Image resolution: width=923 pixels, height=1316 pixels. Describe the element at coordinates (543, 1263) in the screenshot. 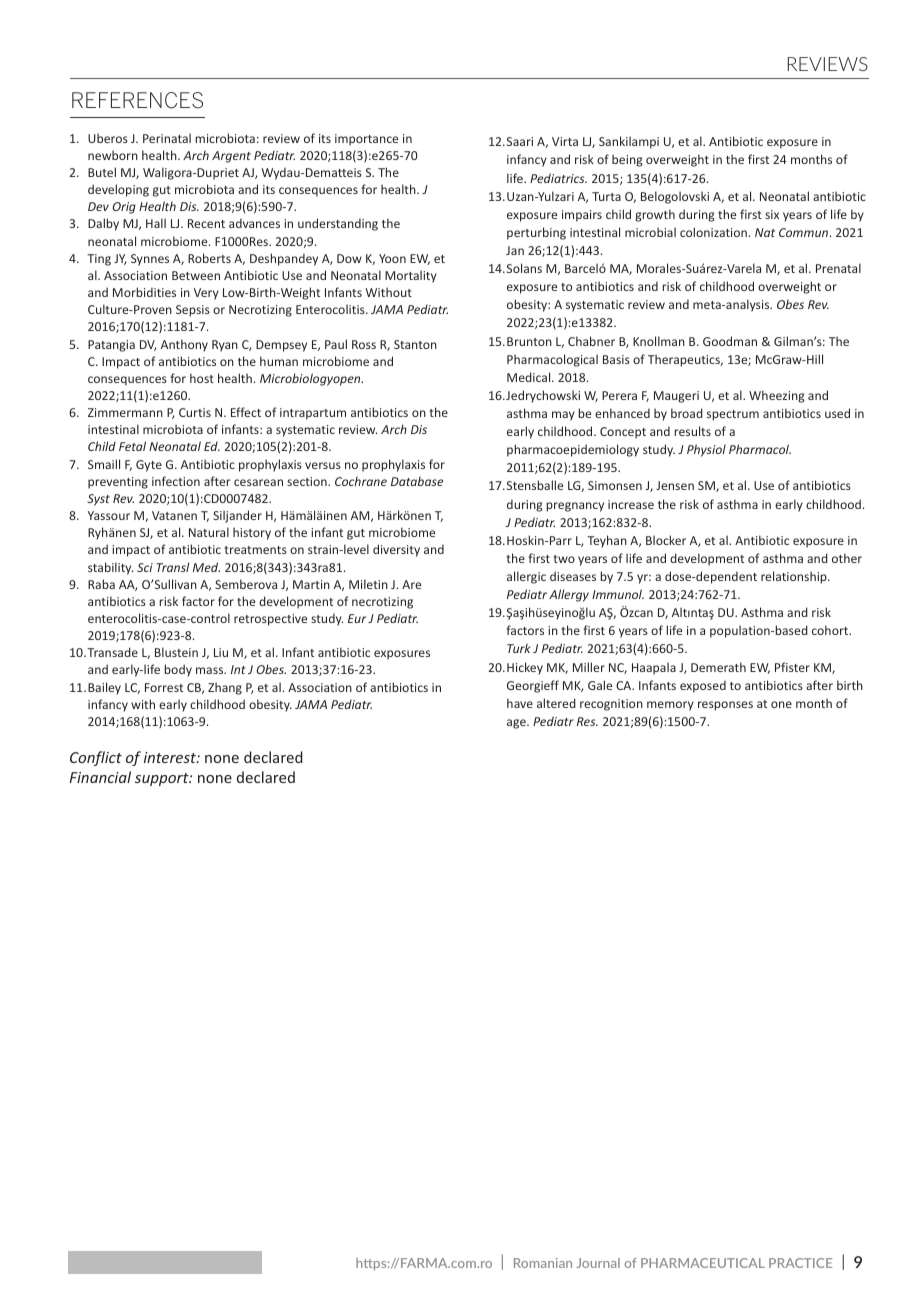

I see `Romanian` at that location.
